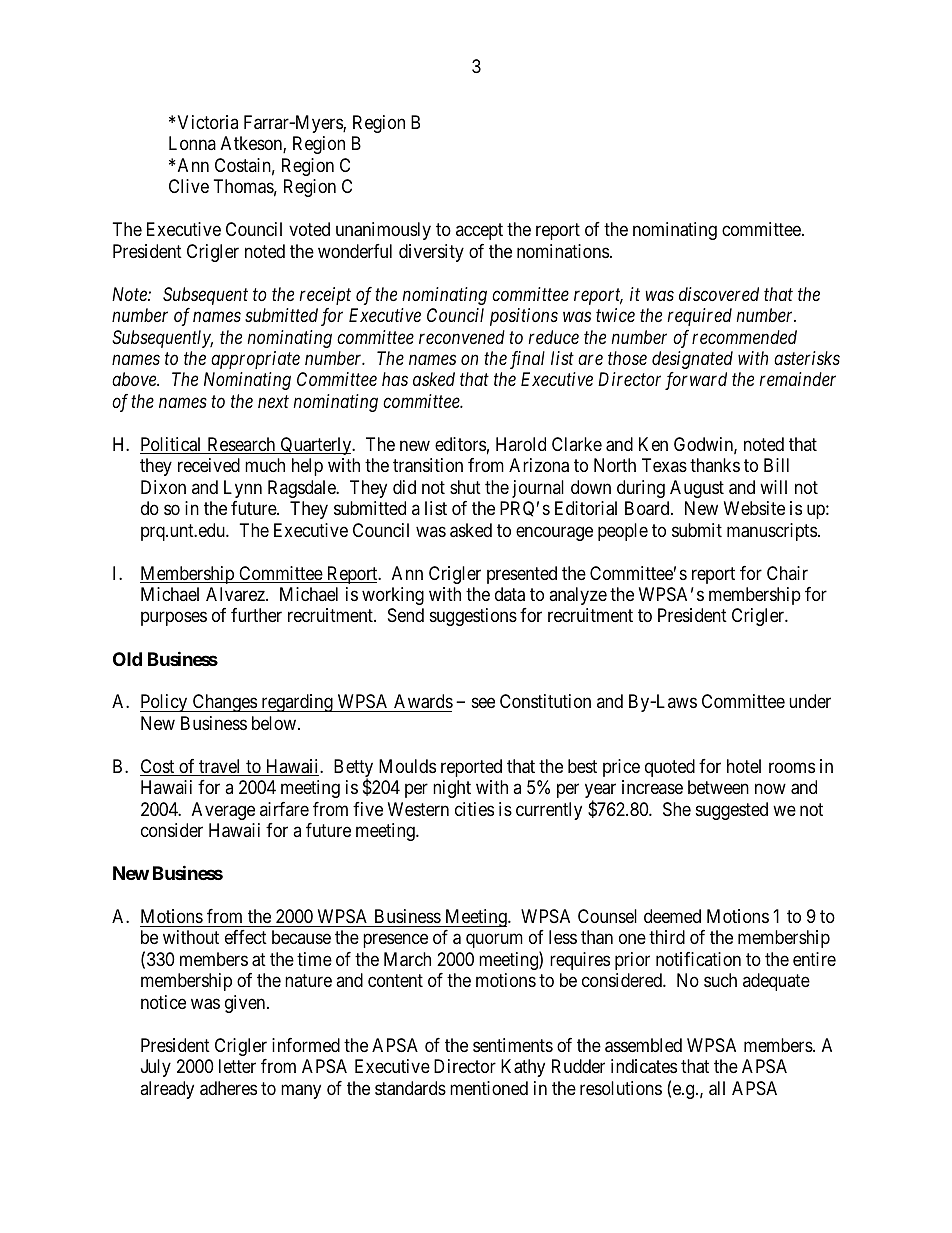 The height and width of the image is (1233, 952). Describe the element at coordinates (208, 122) in the image. I see `Victoria` at that location.
